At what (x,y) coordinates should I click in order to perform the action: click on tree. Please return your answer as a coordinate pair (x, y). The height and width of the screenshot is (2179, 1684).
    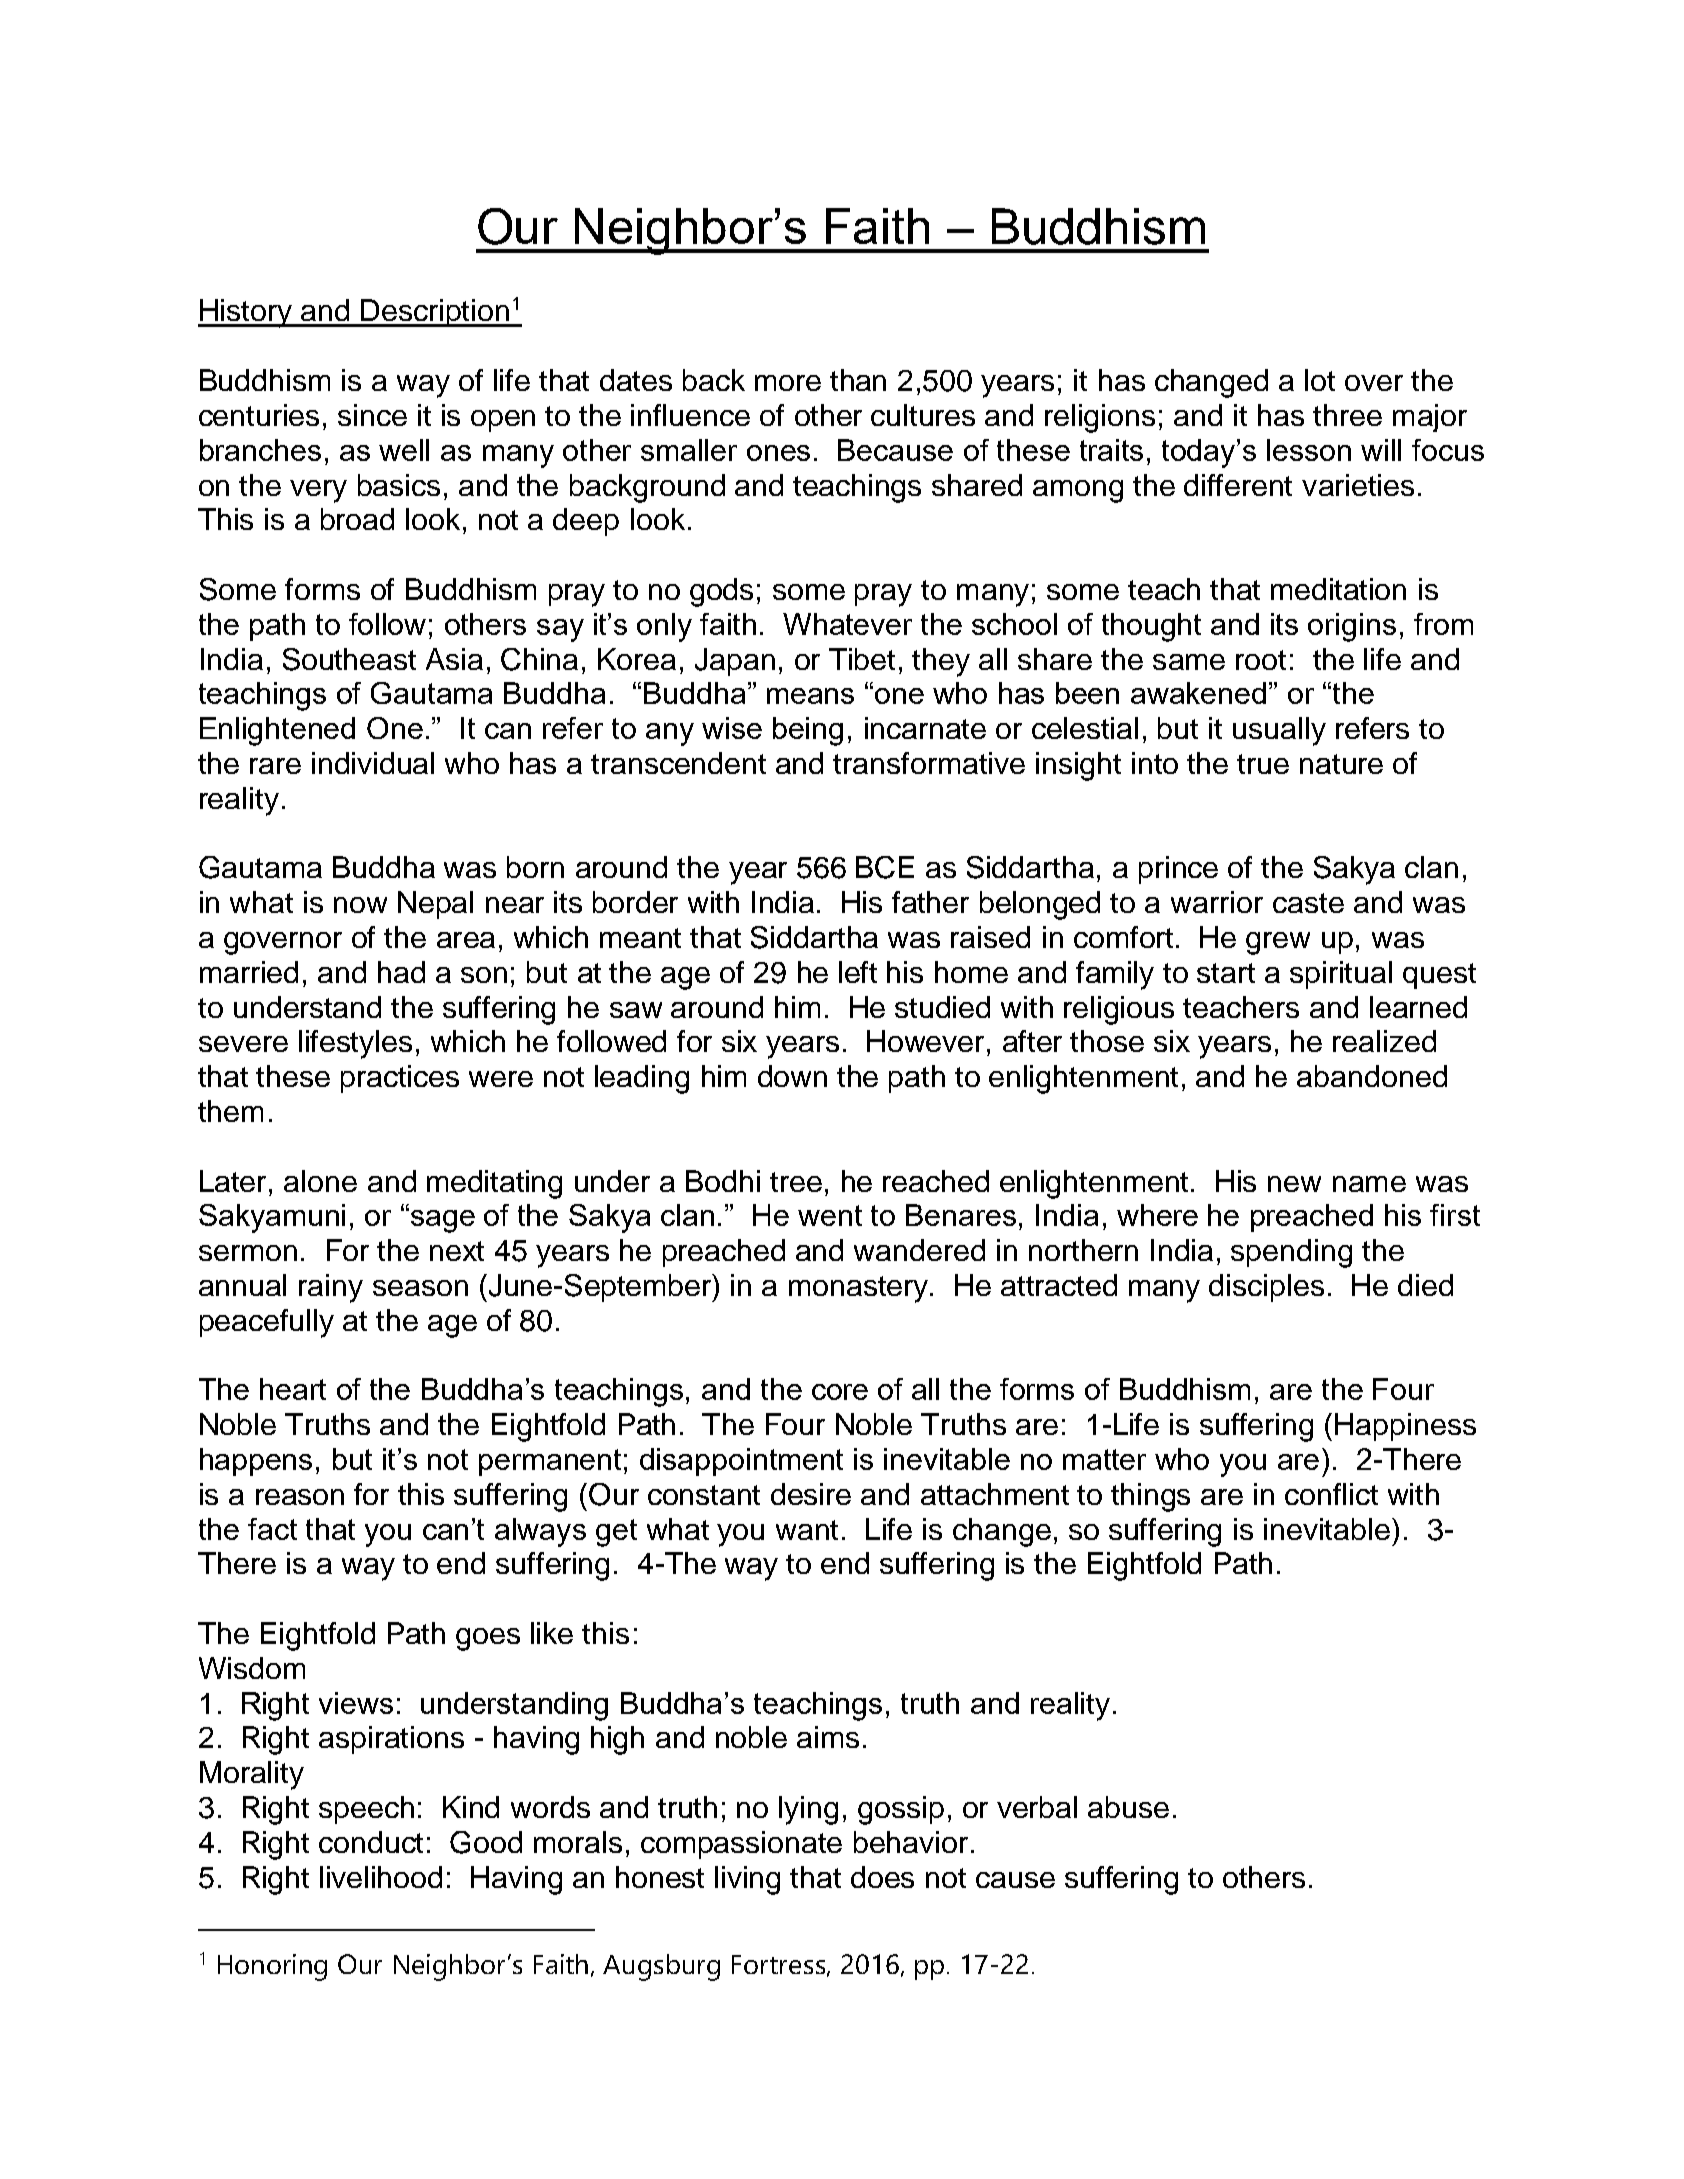
    Looking at the image, I should click on (796, 1182).
